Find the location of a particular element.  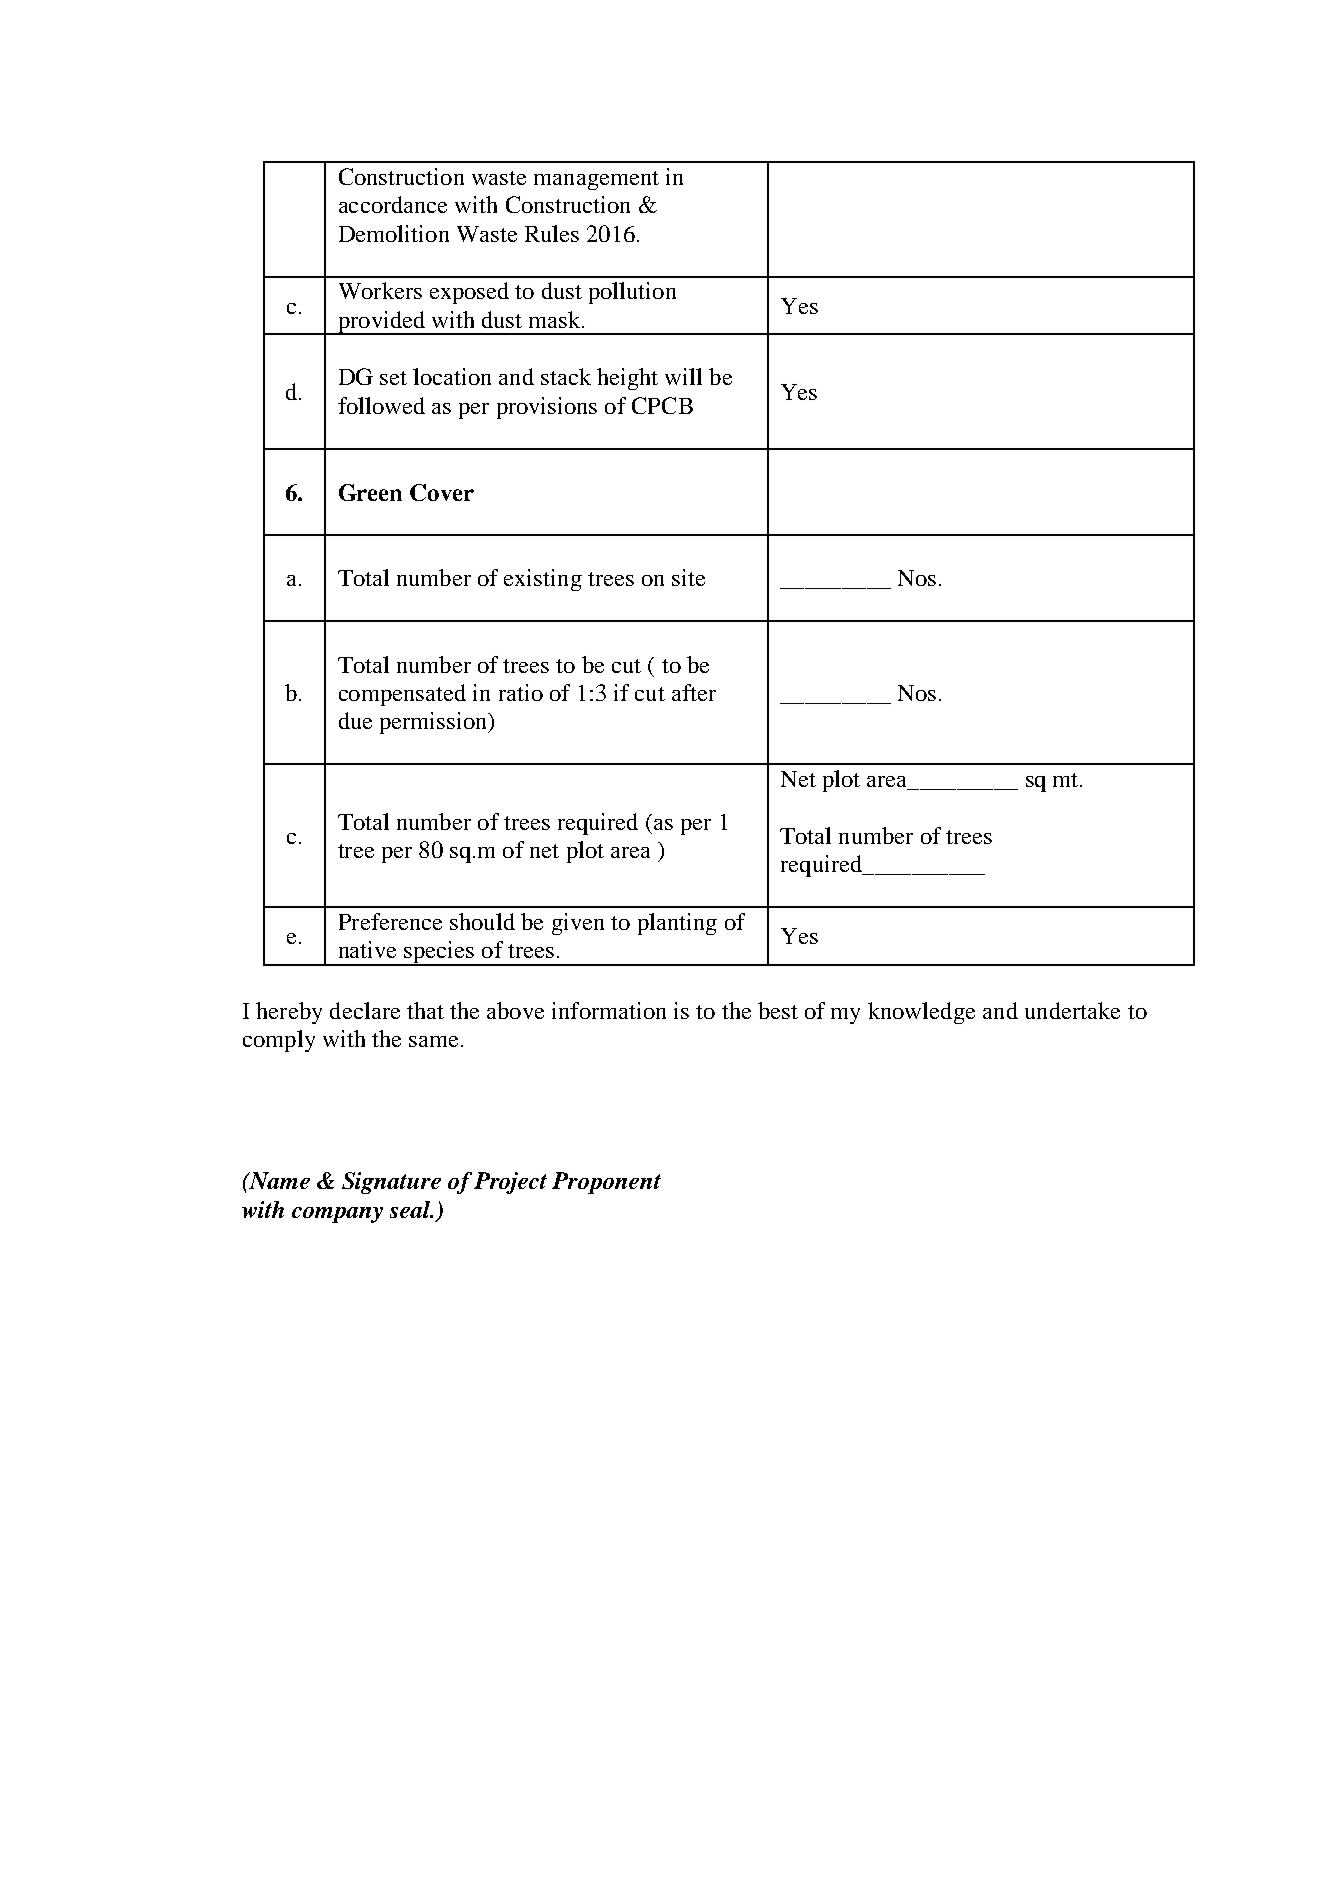

pollution is located at coordinates (632, 293).
